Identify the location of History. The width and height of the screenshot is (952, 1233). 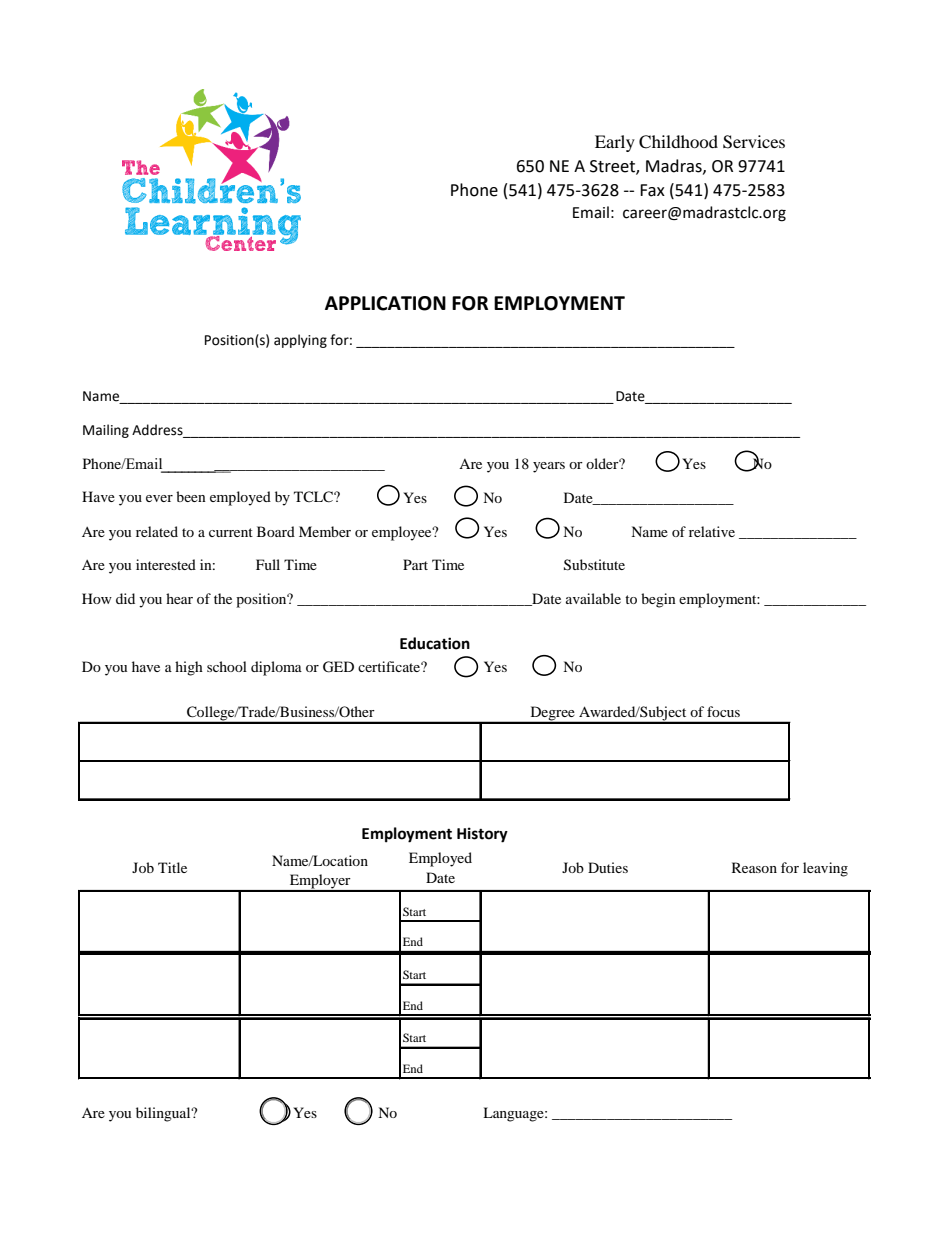
(482, 835).
